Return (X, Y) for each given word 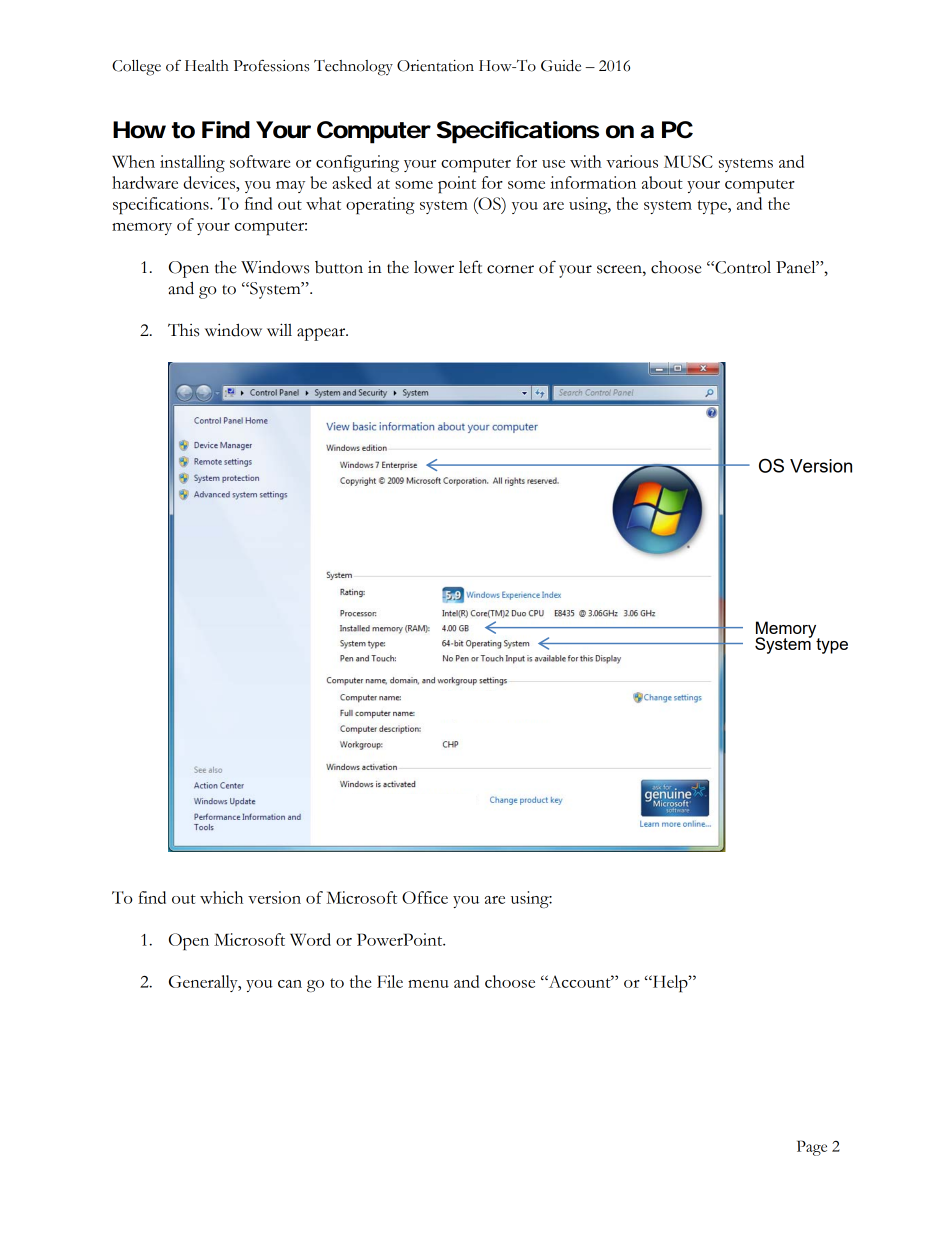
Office (425, 897)
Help (670, 983)
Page (812, 1148)
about (662, 182)
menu (428, 984)
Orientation (435, 66)
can (290, 984)
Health (207, 66)
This (183, 330)
